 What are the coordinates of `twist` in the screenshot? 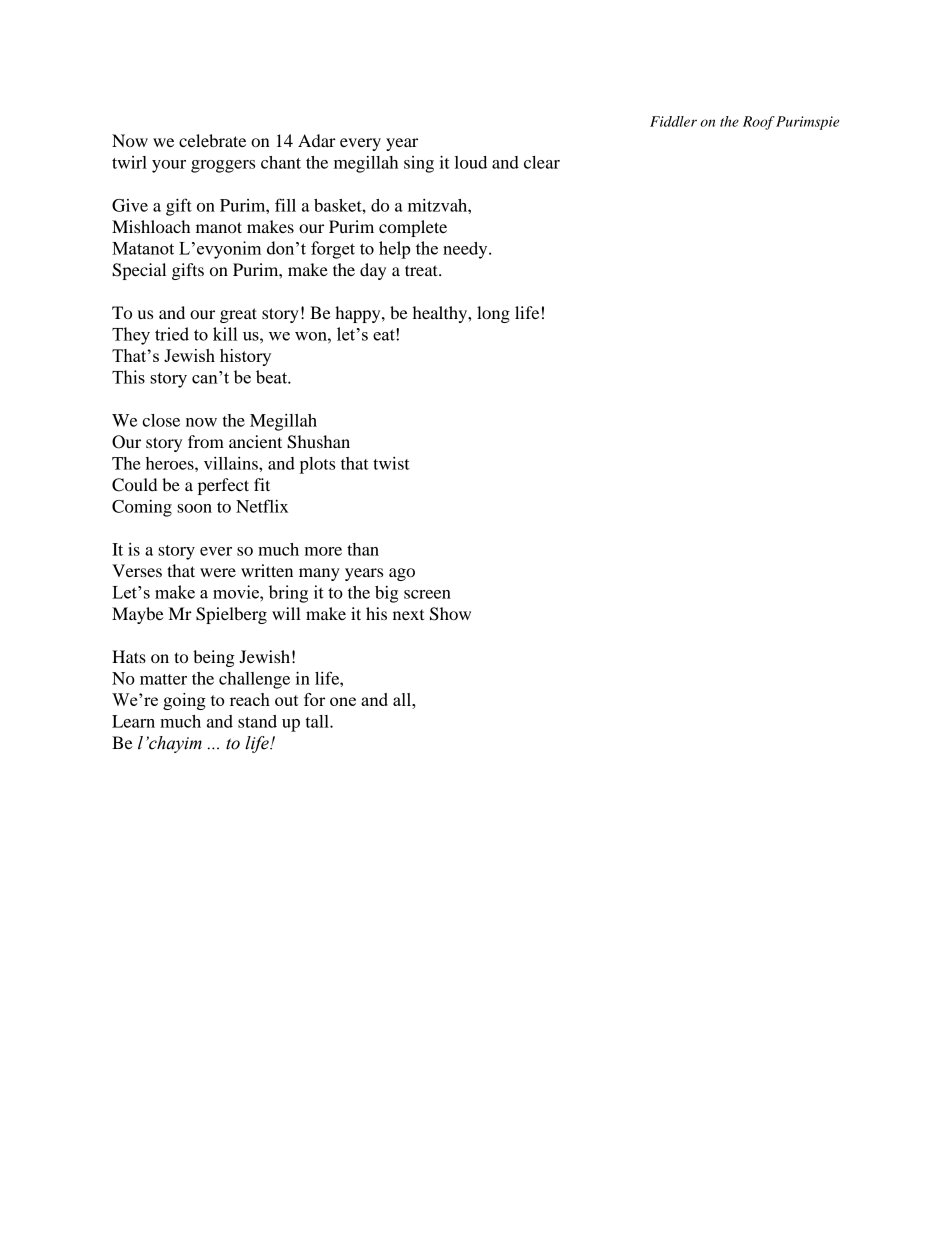 It's located at (391, 463).
